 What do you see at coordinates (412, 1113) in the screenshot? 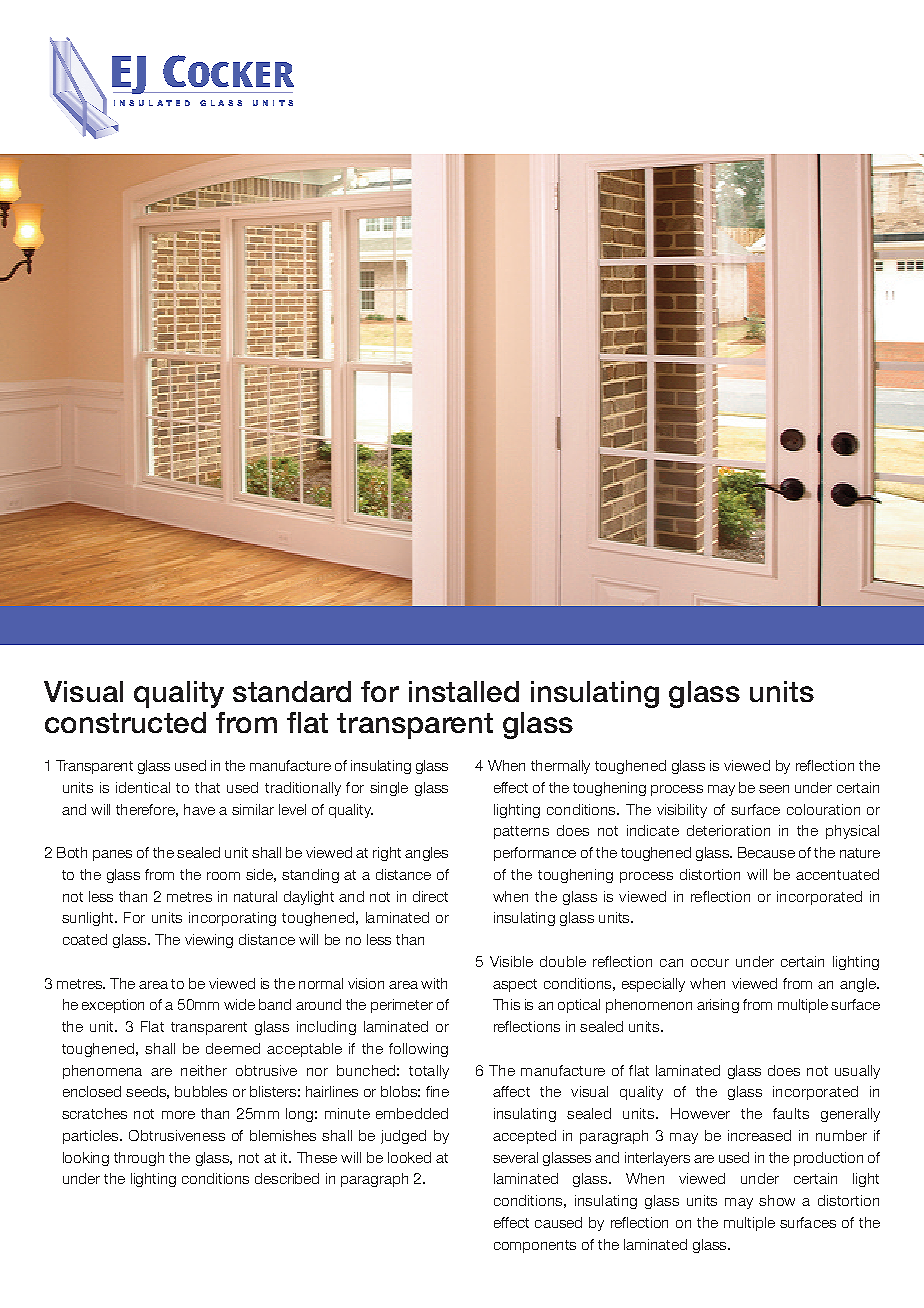
I see `embedded` at bounding box center [412, 1113].
